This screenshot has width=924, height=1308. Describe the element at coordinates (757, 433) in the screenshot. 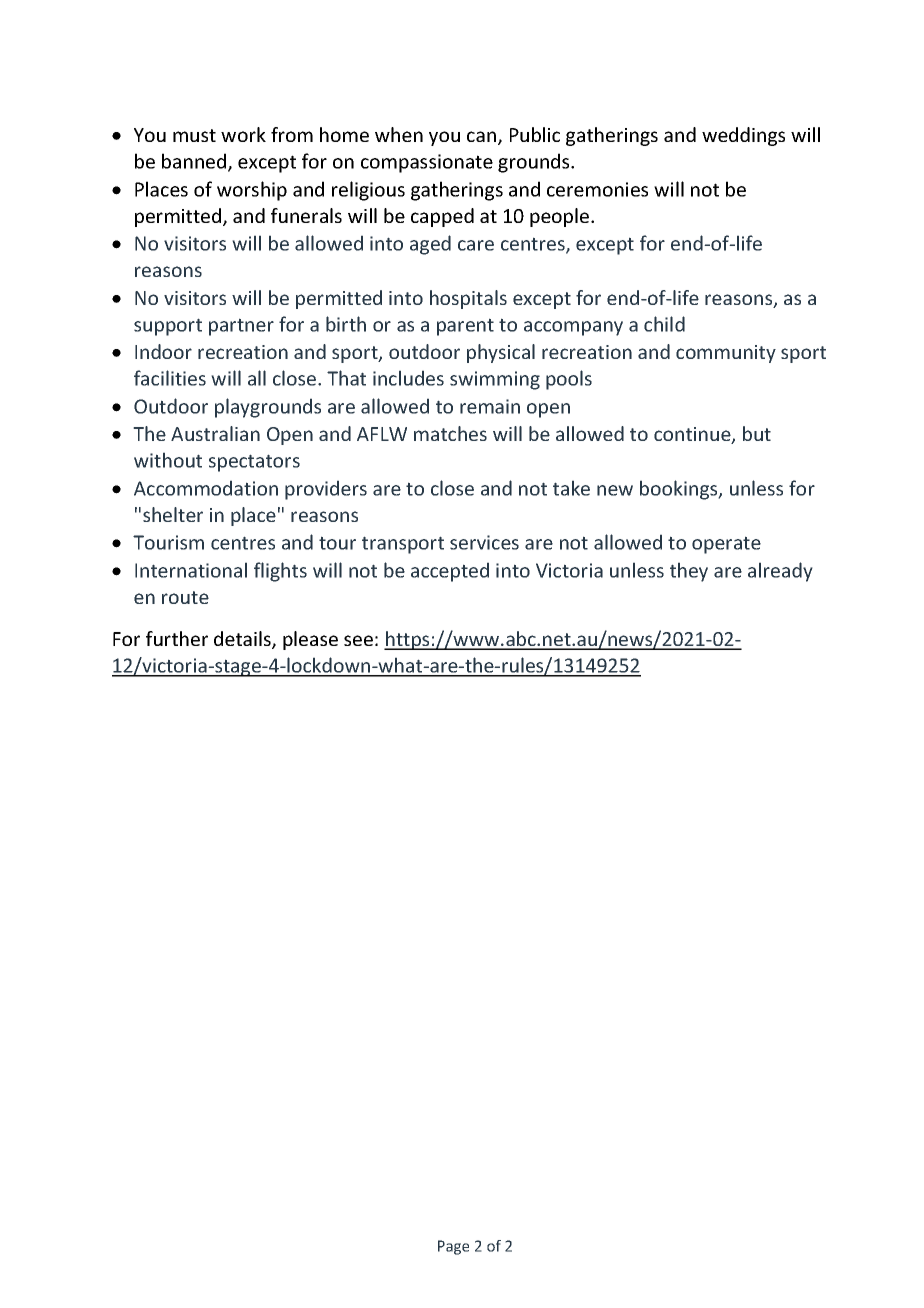

I see `but` at that location.
